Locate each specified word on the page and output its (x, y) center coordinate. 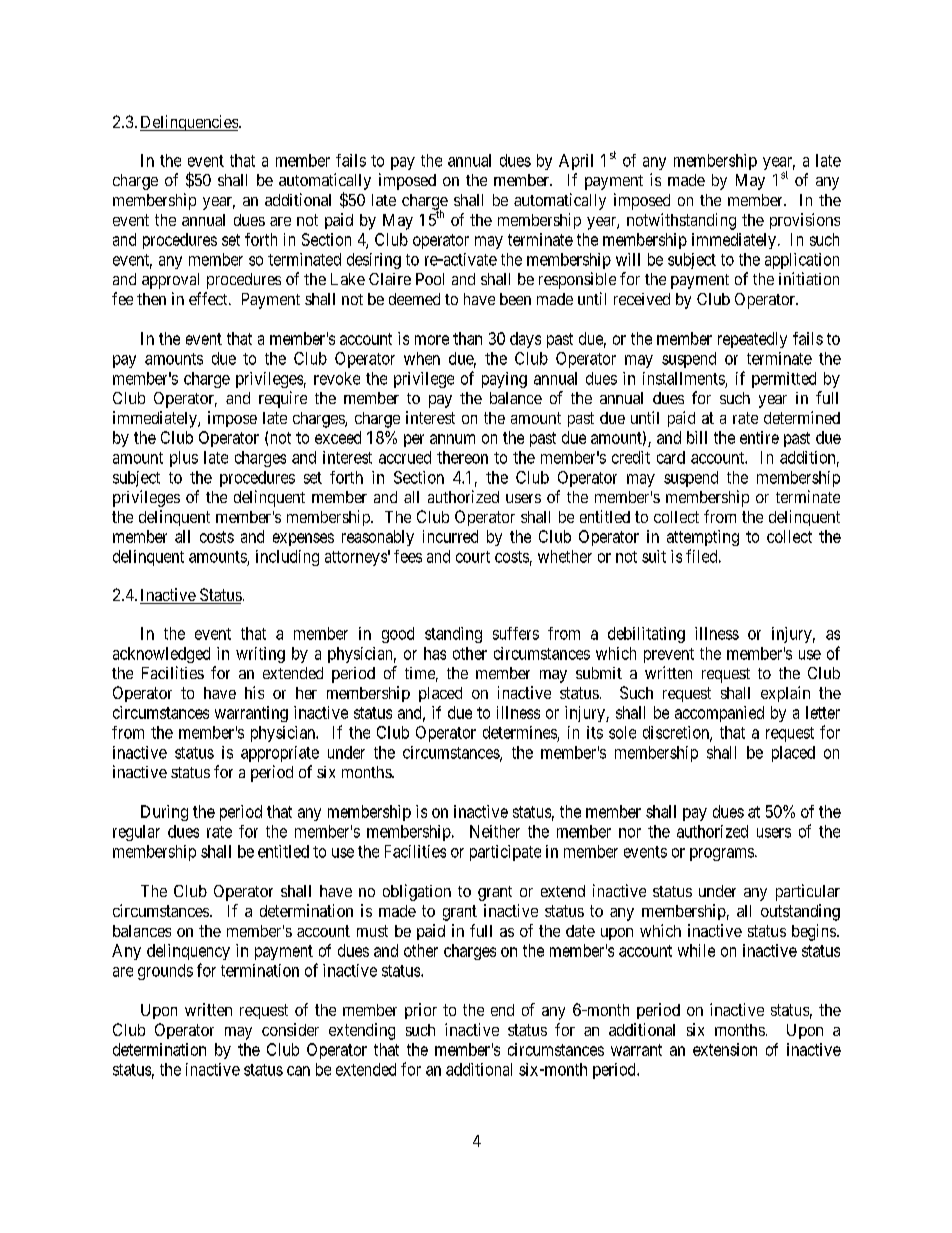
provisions (805, 221)
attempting (703, 538)
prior (421, 1011)
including (287, 558)
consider (290, 1029)
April (576, 162)
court (473, 557)
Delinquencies (190, 123)
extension (725, 1049)
